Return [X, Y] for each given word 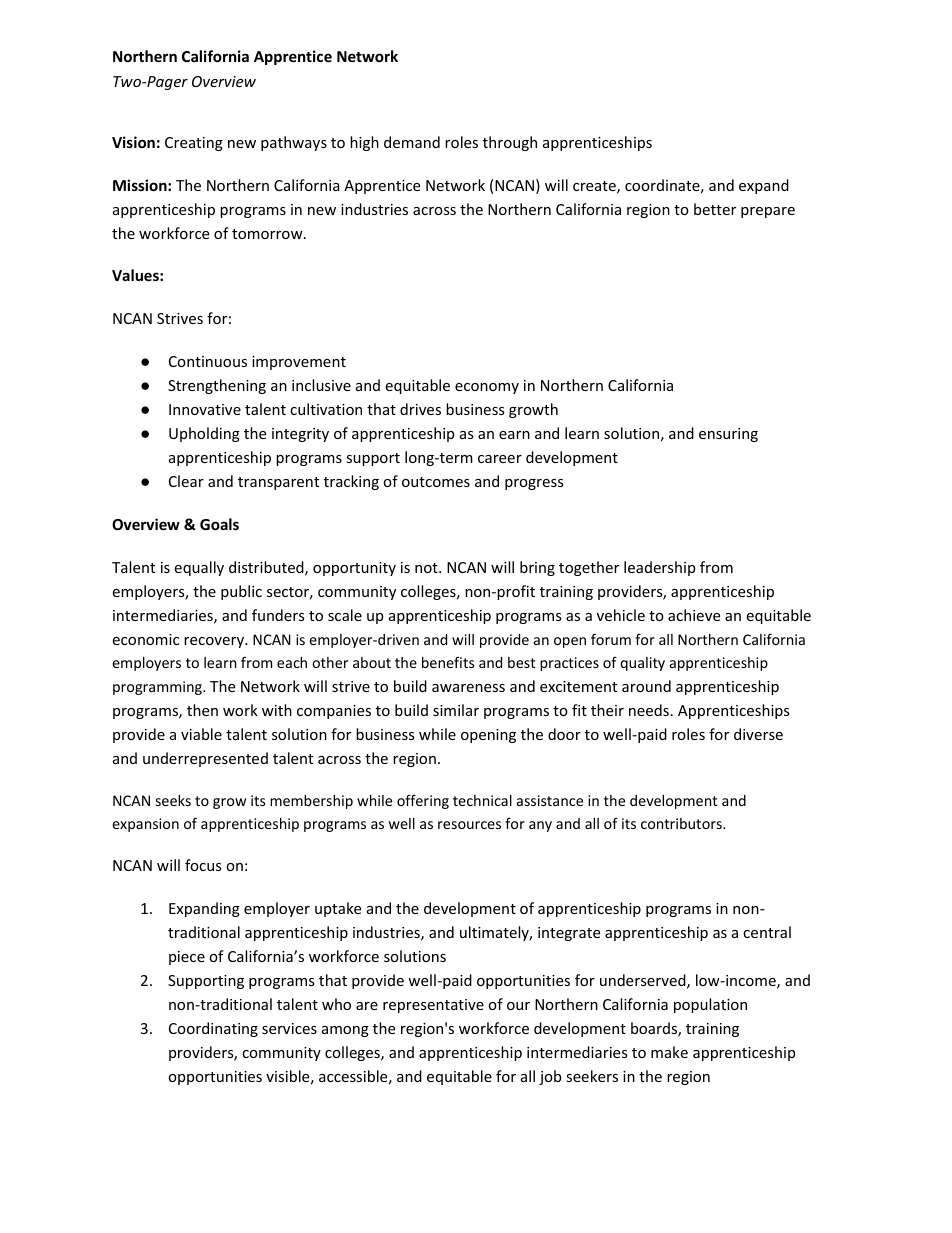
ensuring [728, 435]
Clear [186, 481]
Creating [194, 144]
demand [412, 142]
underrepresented [205, 759]
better [715, 209]
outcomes [436, 482]
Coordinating [213, 1029]
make [669, 1052]
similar [456, 710]
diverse [758, 734]
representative [433, 1006]
